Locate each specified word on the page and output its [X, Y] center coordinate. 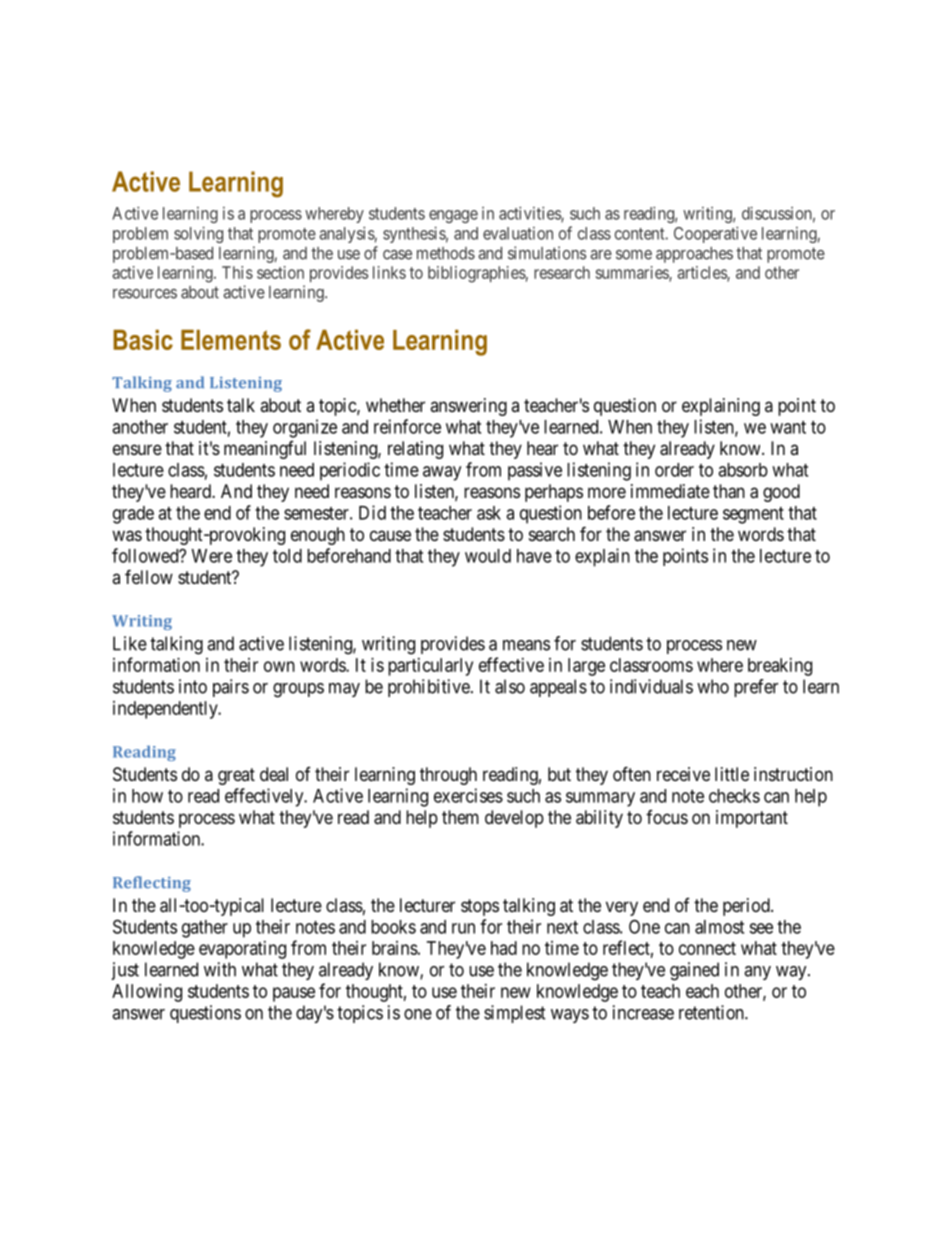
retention [712, 1012]
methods [446, 253]
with [220, 969]
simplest [515, 1014]
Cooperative [715, 234]
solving [198, 234]
